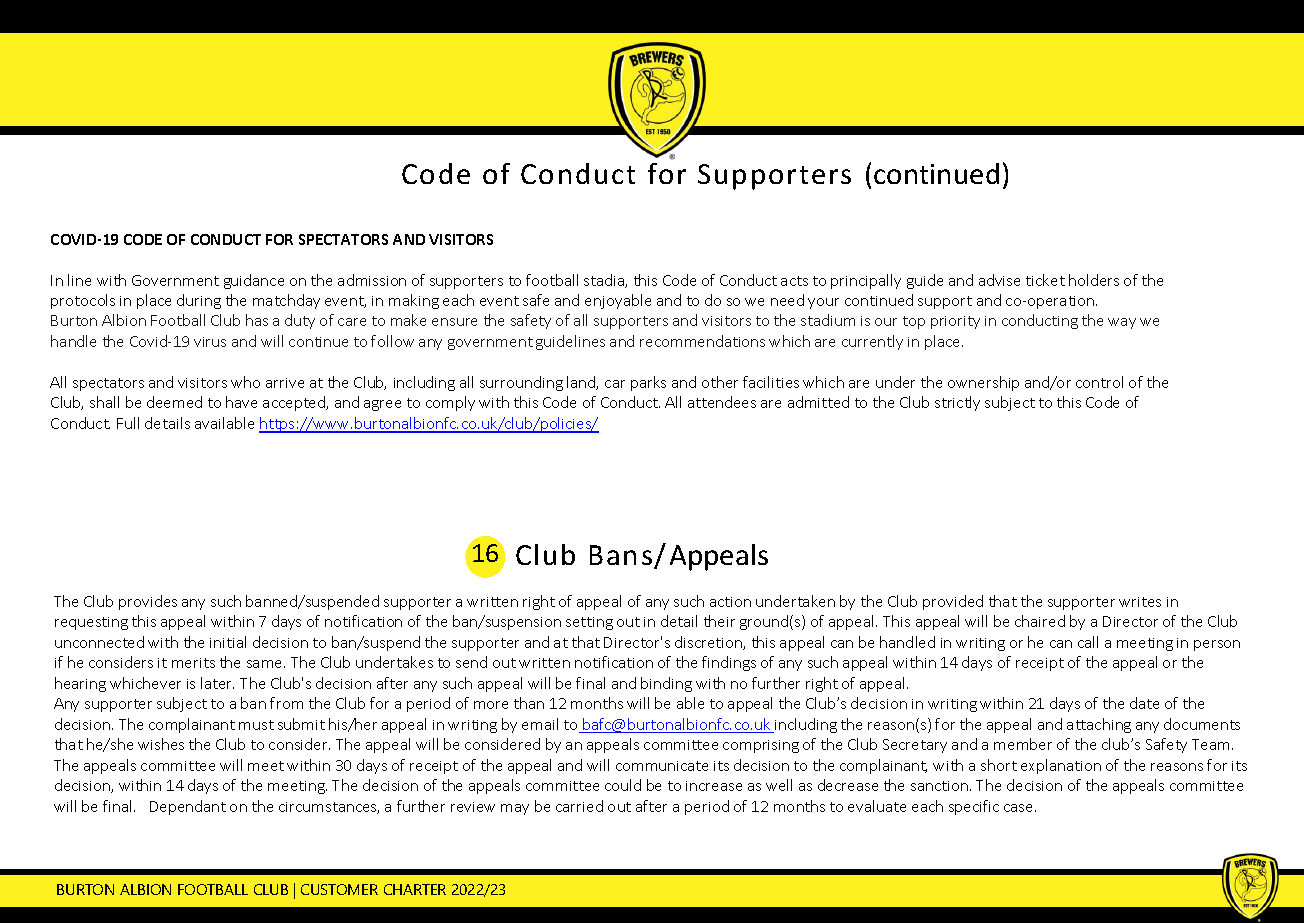  I want to click on need, so click(787, 300).
